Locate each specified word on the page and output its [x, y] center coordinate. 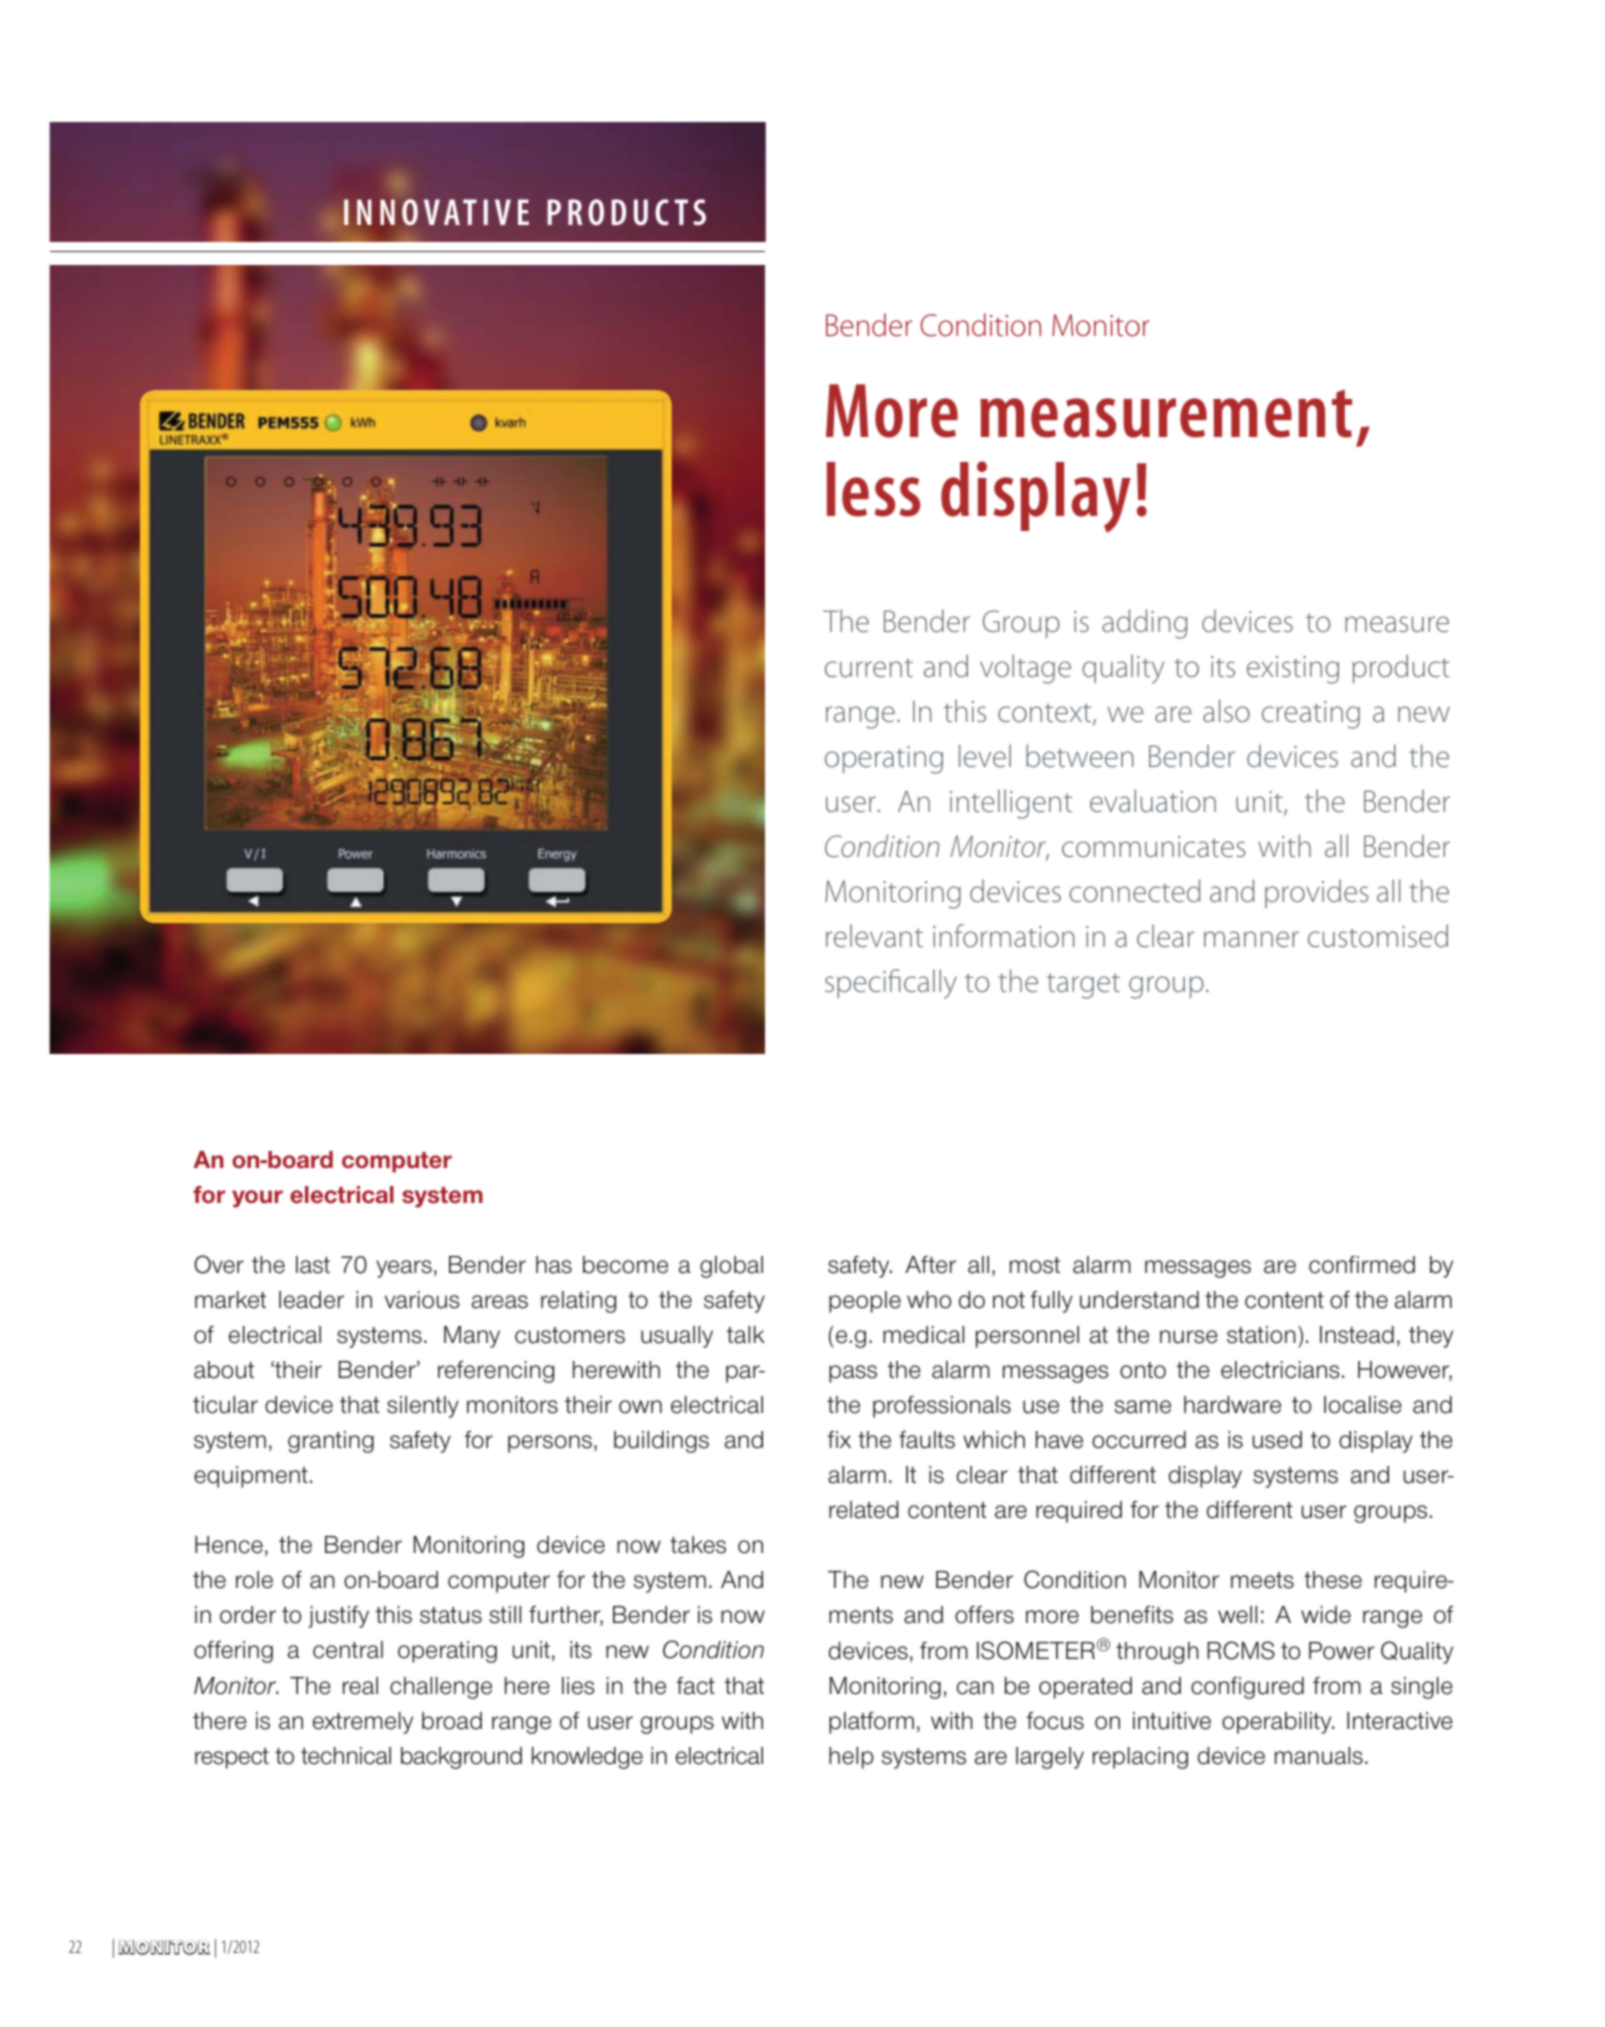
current [869, 667]
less [873, 489]
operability [1278, 1723]
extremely [363, 1723]
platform [871, 1723]
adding [1144, 624]
